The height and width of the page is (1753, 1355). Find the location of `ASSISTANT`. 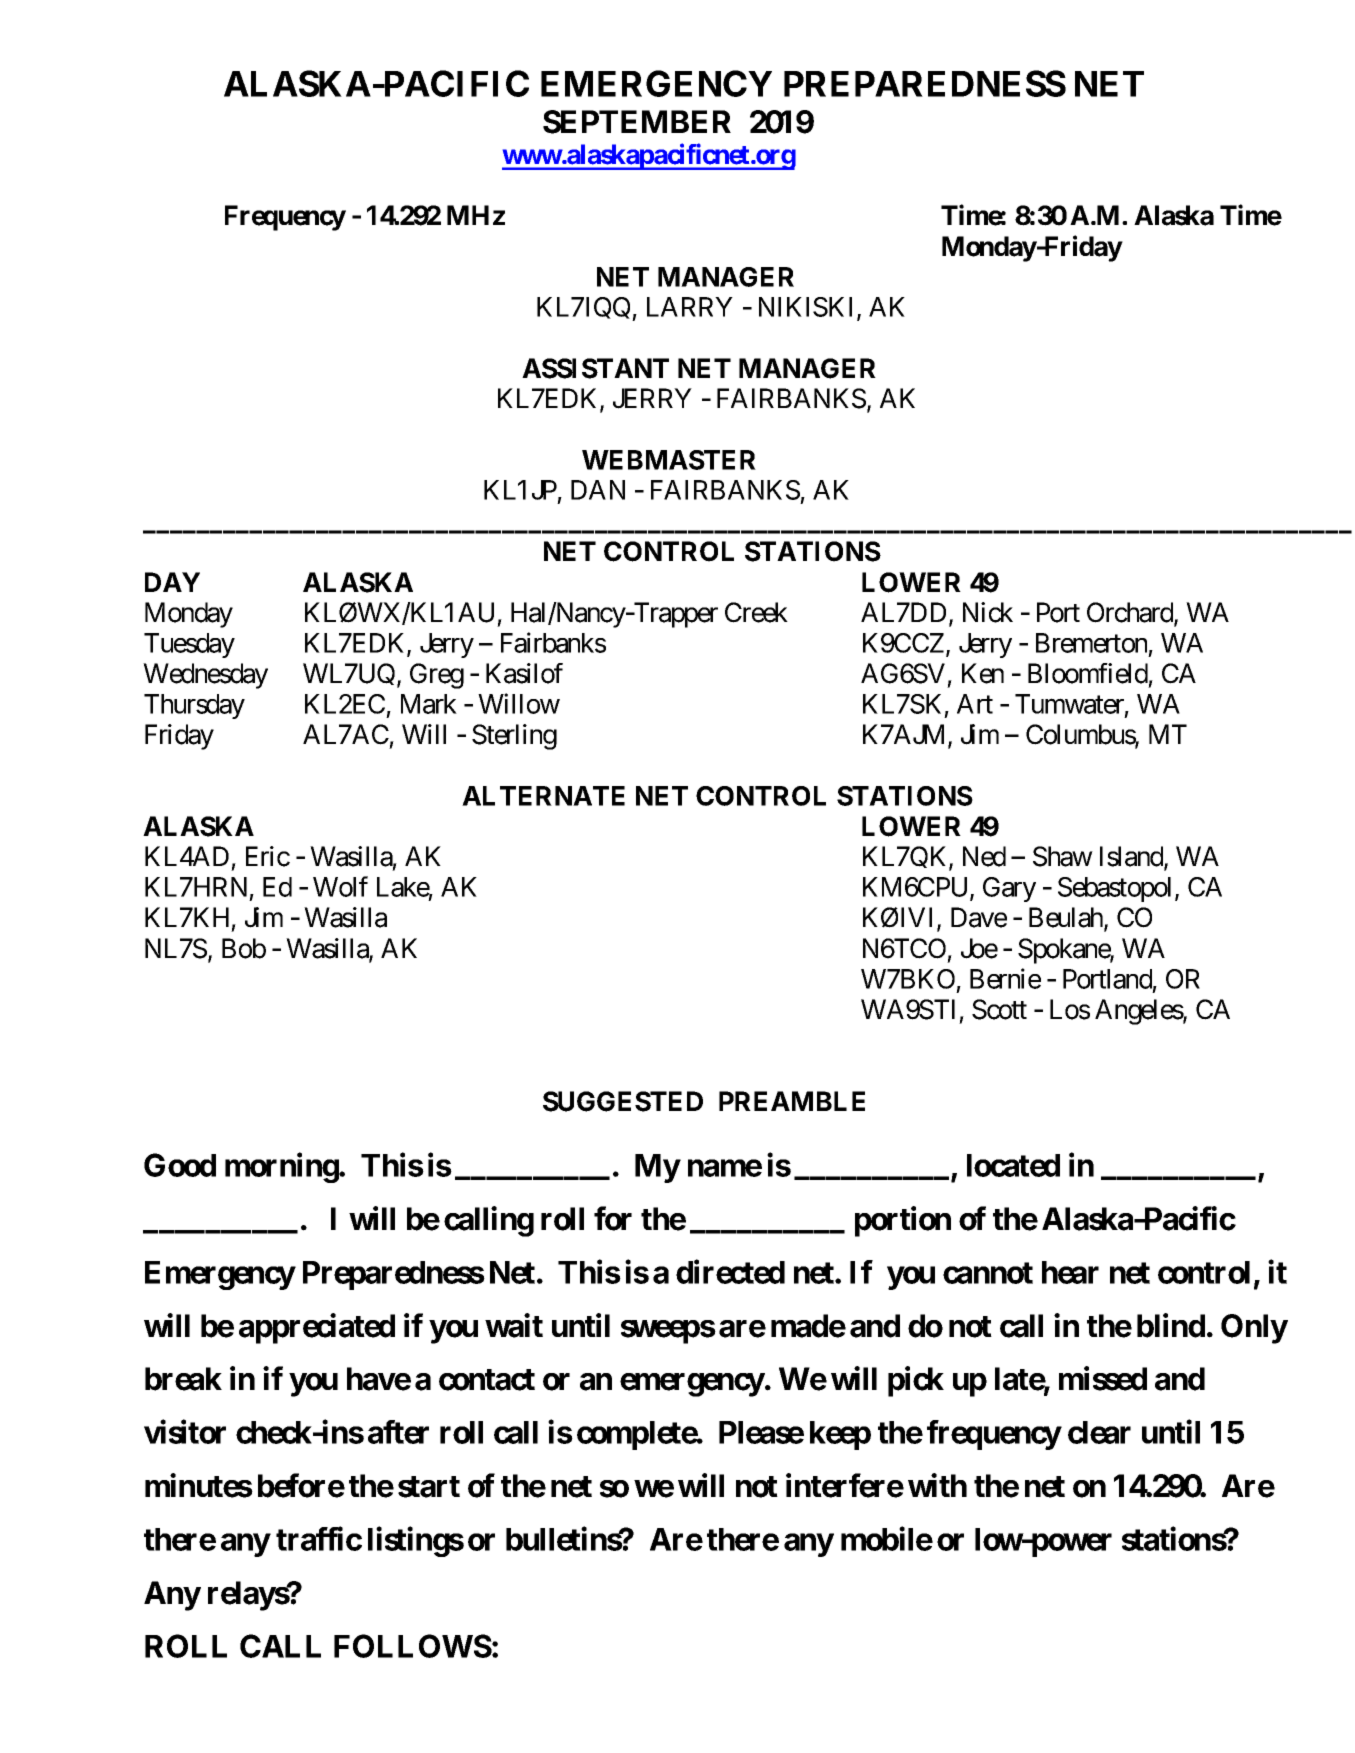

ASSISTANT is located at coordinates (595, 368).
